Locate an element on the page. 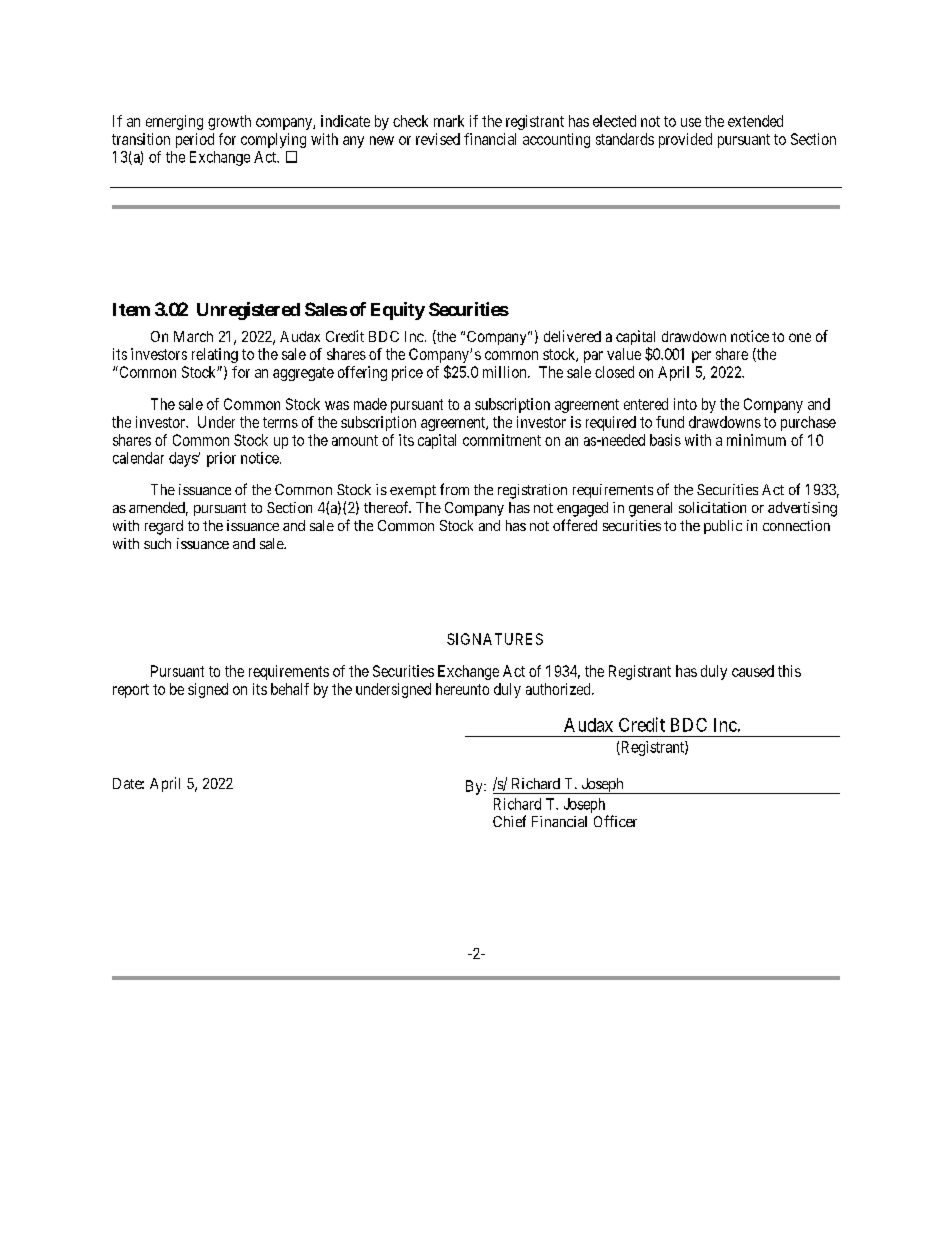  caused is located at coordinates (753, 671).
